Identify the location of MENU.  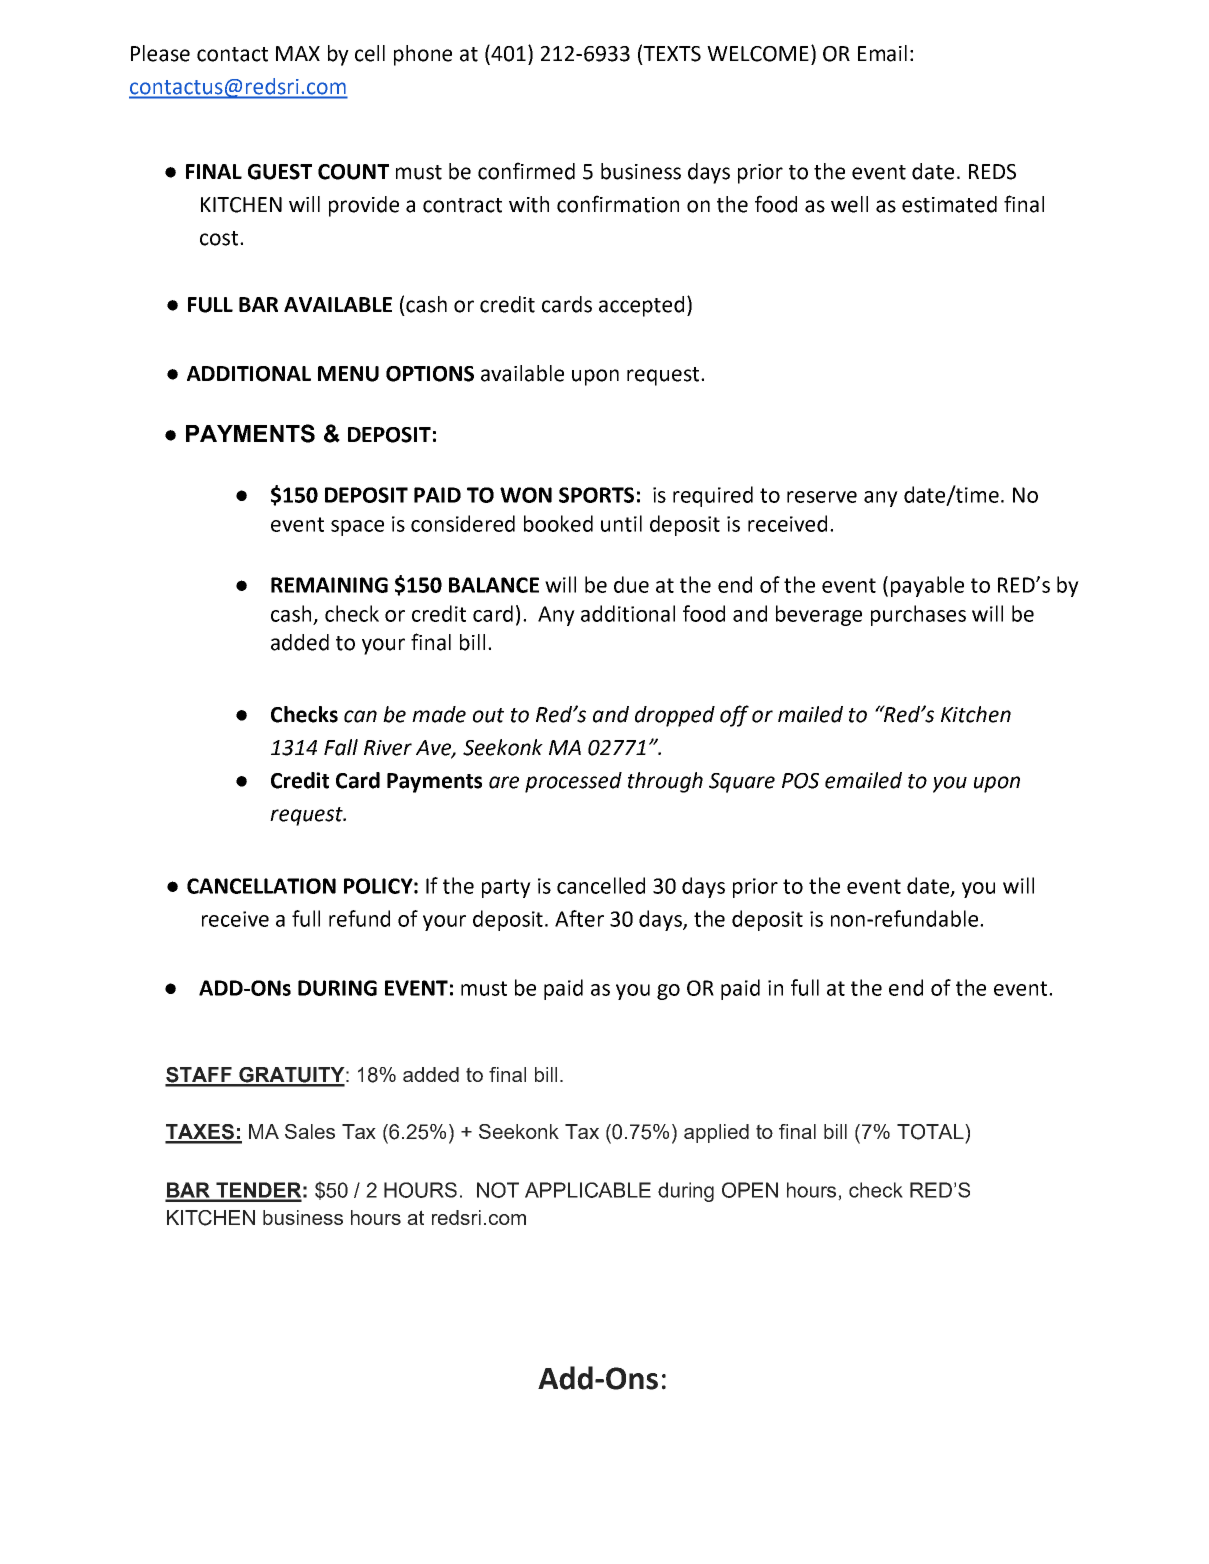
(348, 374).
